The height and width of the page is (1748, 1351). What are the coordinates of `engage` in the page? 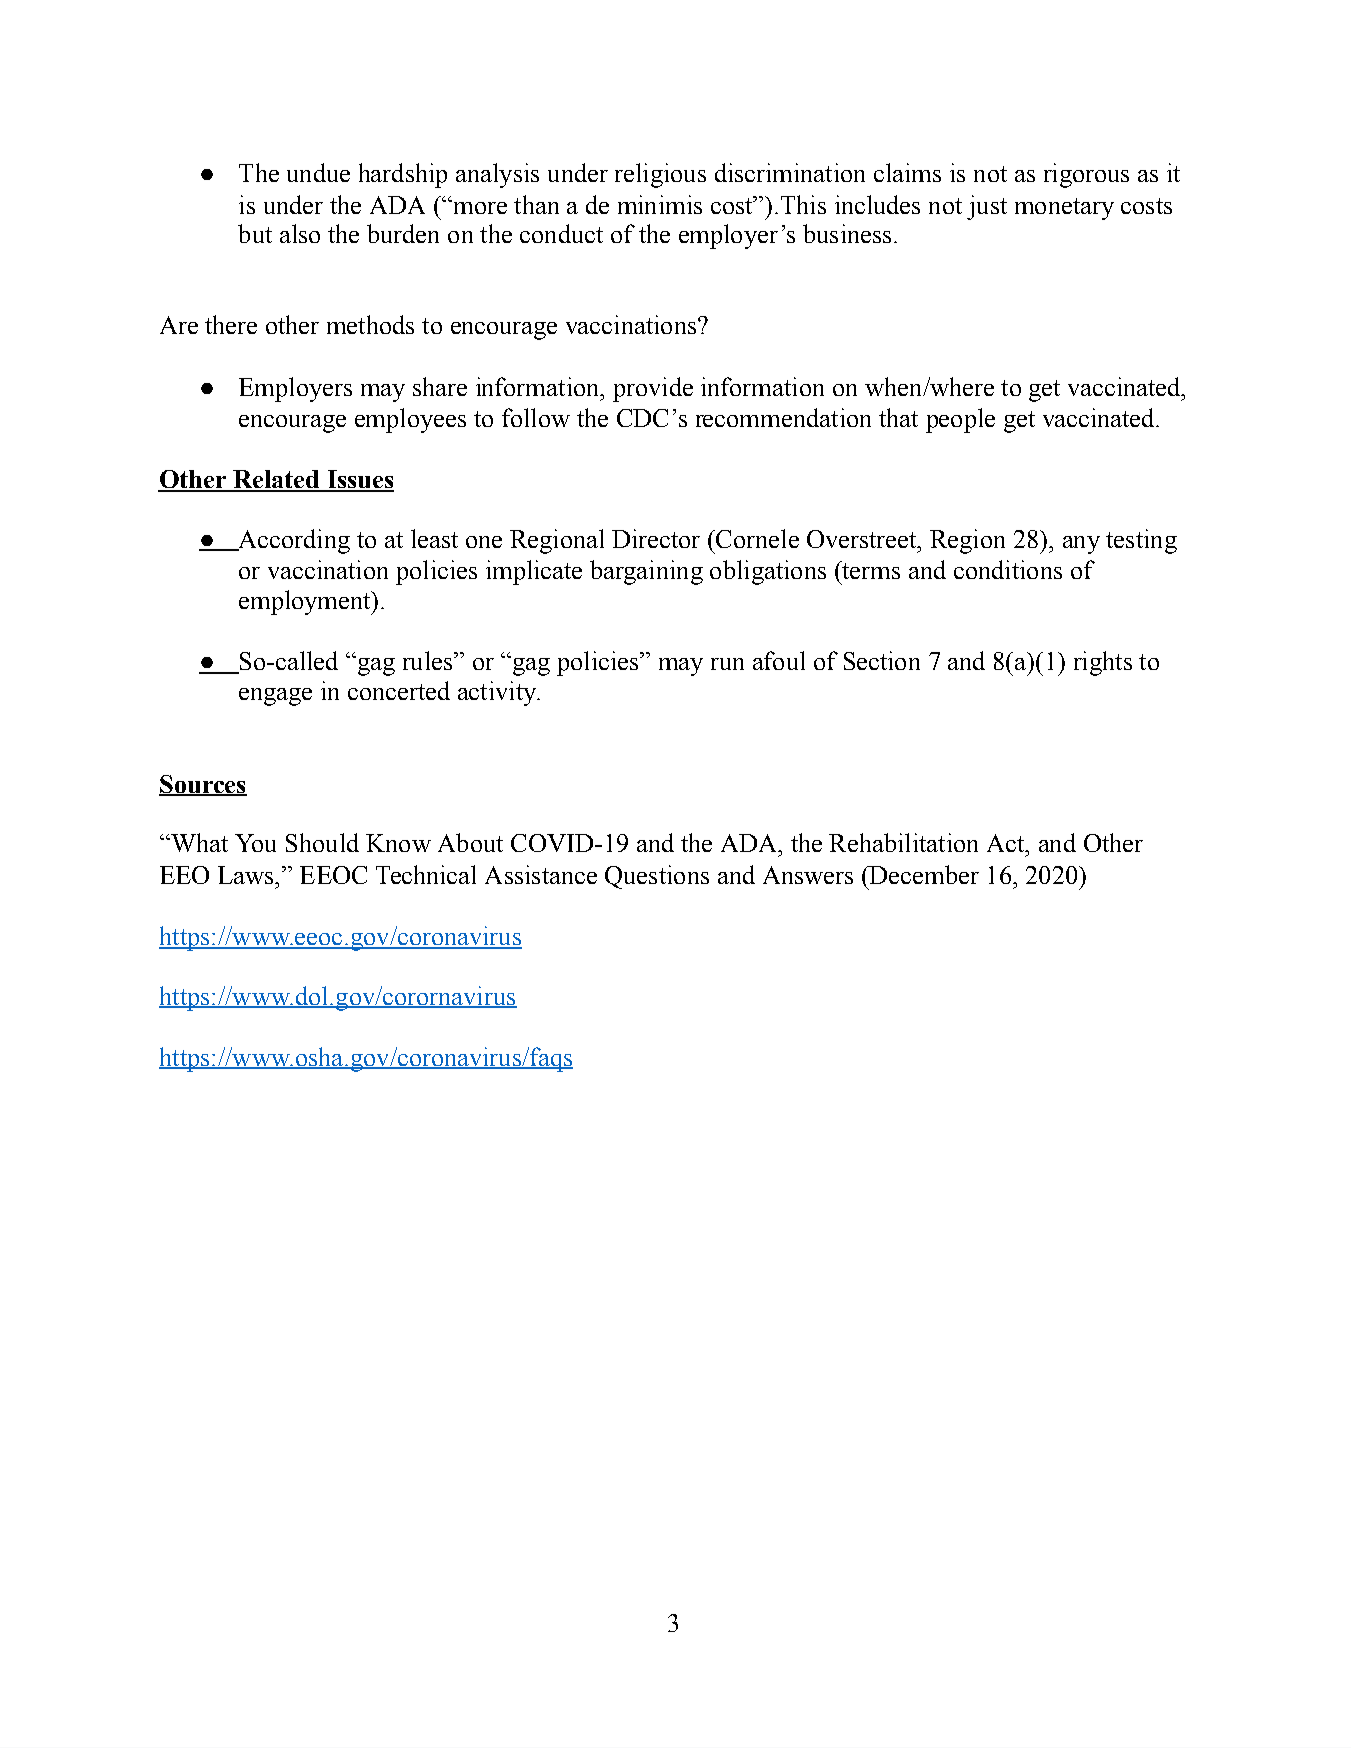 It's located at (275, 697).
